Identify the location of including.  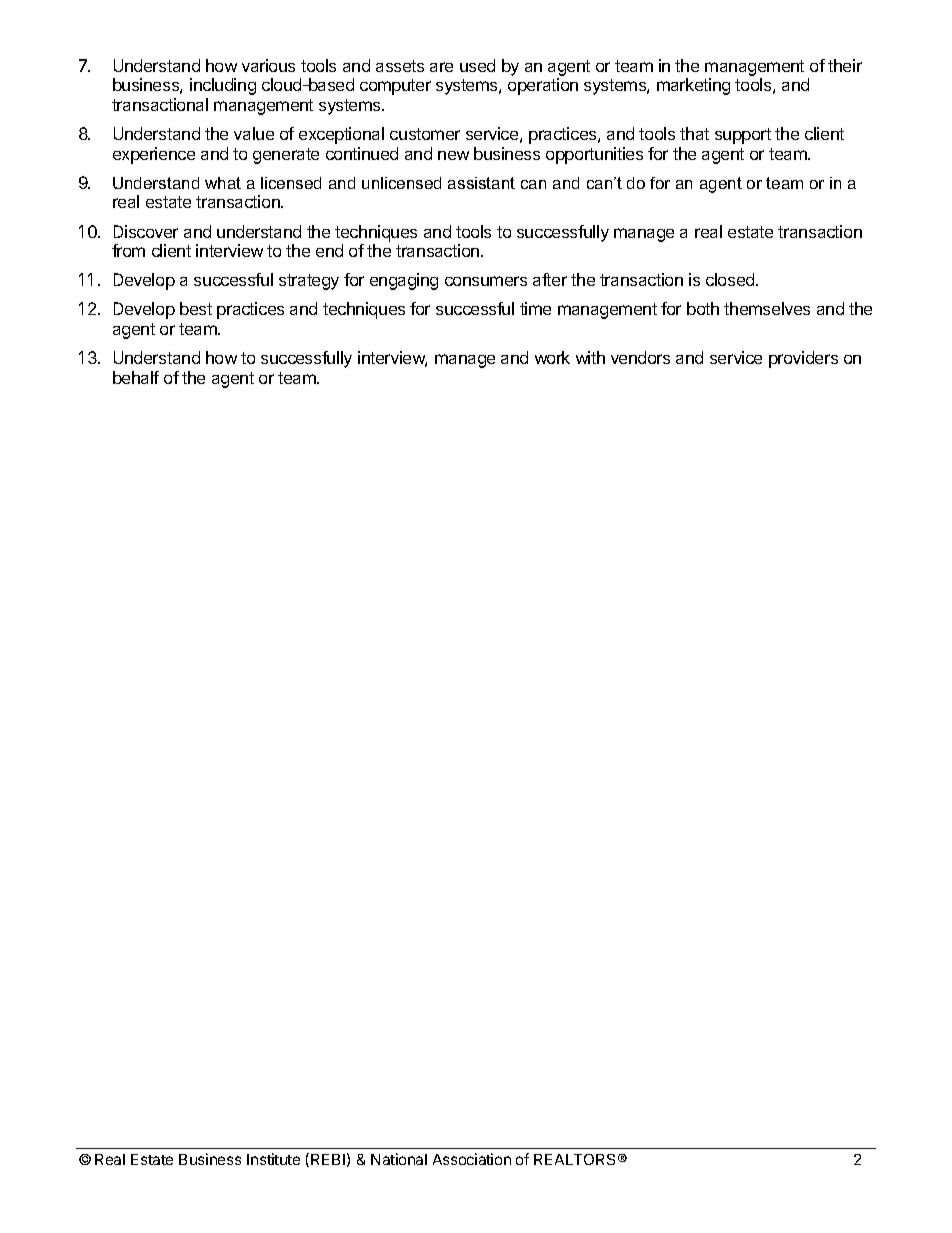
(223, 86).
